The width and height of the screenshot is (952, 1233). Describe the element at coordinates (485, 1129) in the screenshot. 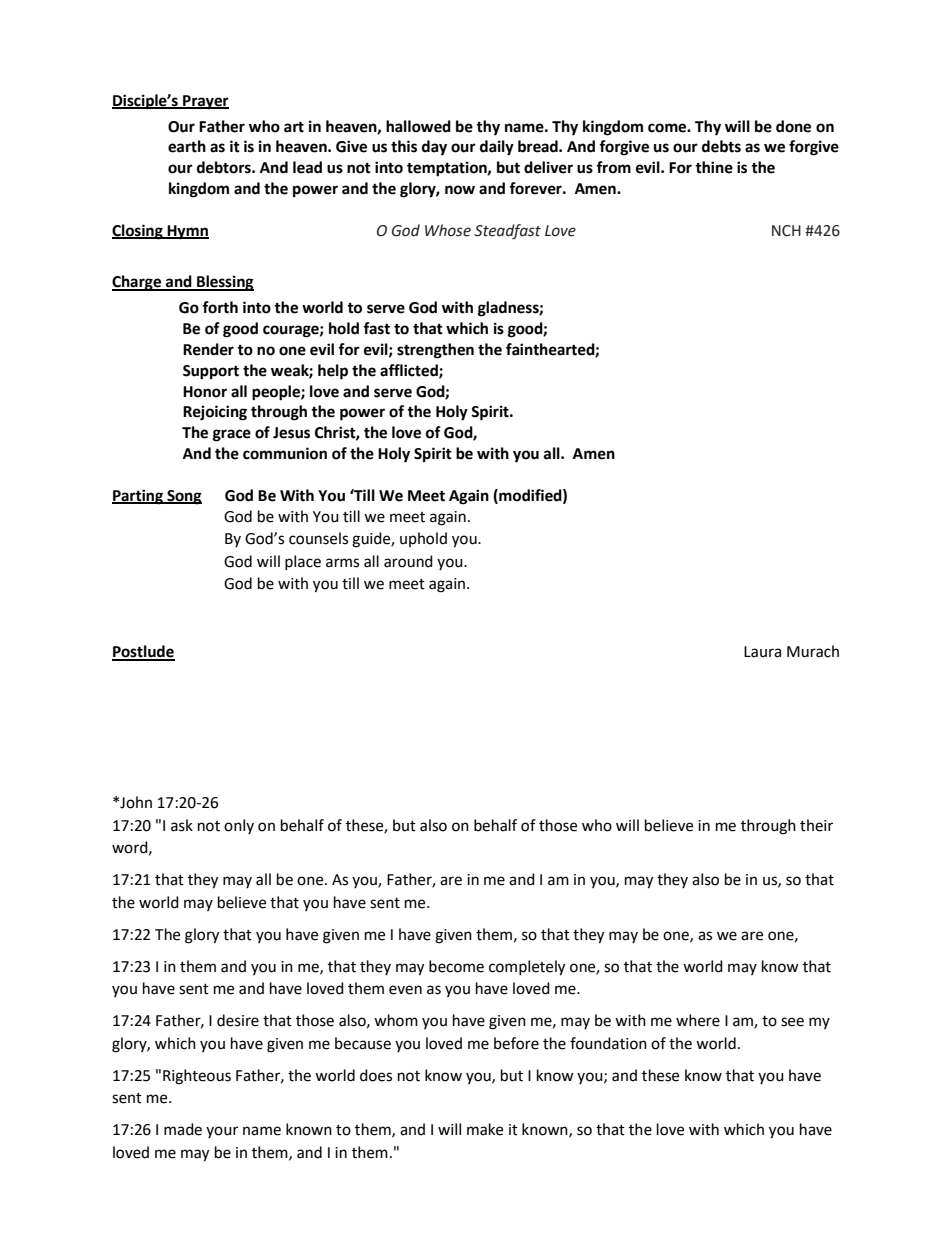

I see `make` at that location.
